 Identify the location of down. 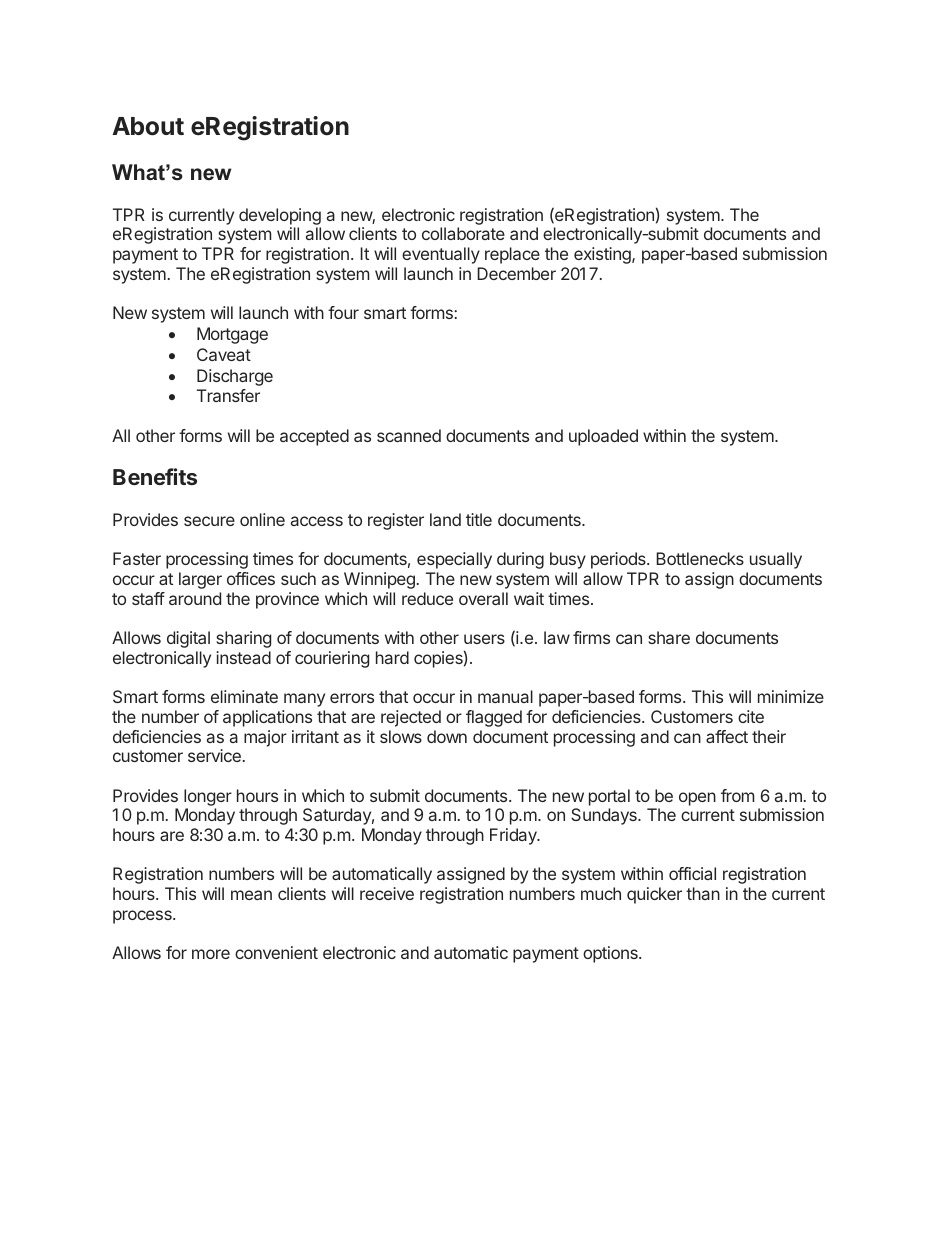
(447, 736).
